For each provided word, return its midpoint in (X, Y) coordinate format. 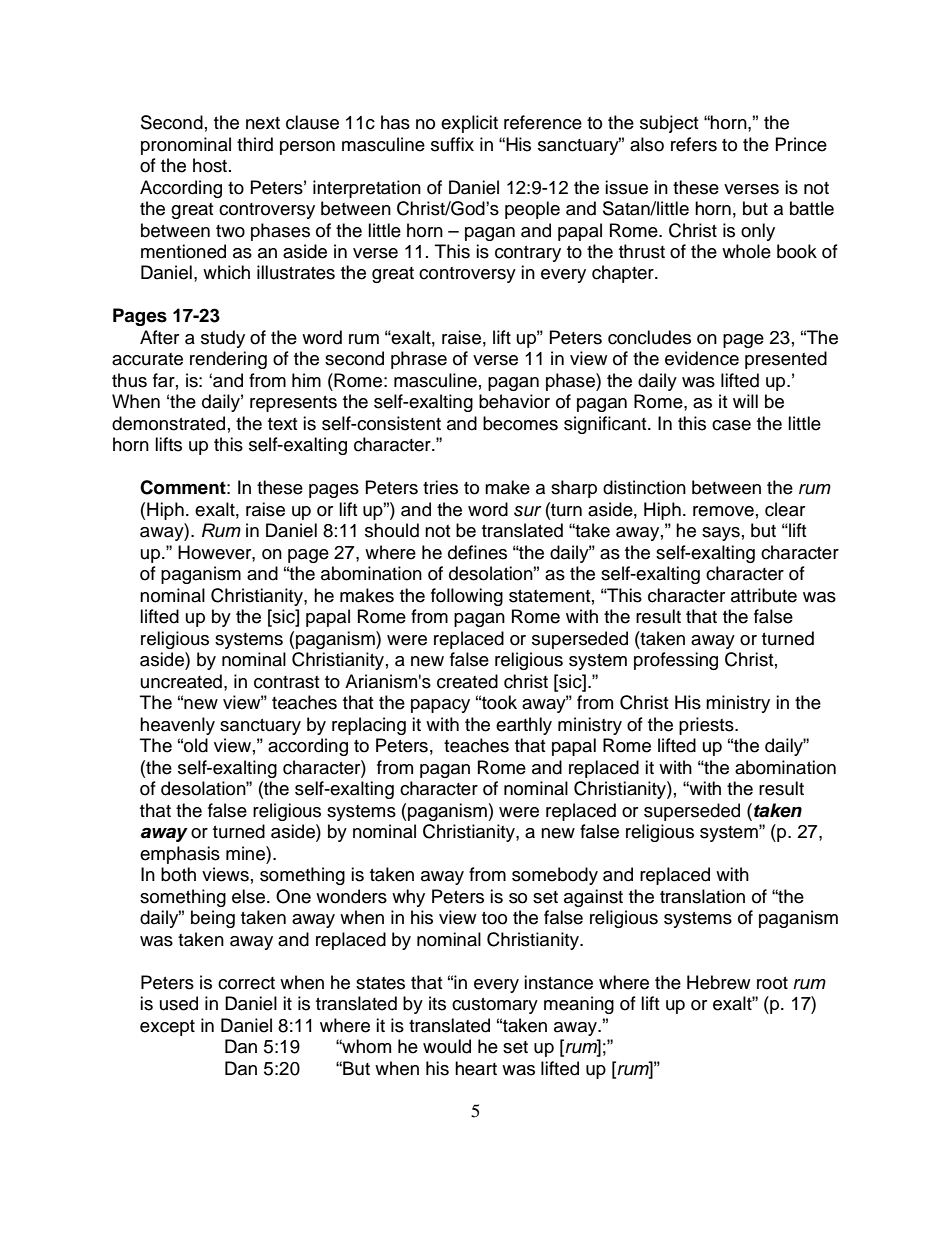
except (167, 1028)
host (210, 165)
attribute (764, 595)
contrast (286, 682)
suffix (452, 144)
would (447, 1046)
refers (694, 144)
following (467, 597)
